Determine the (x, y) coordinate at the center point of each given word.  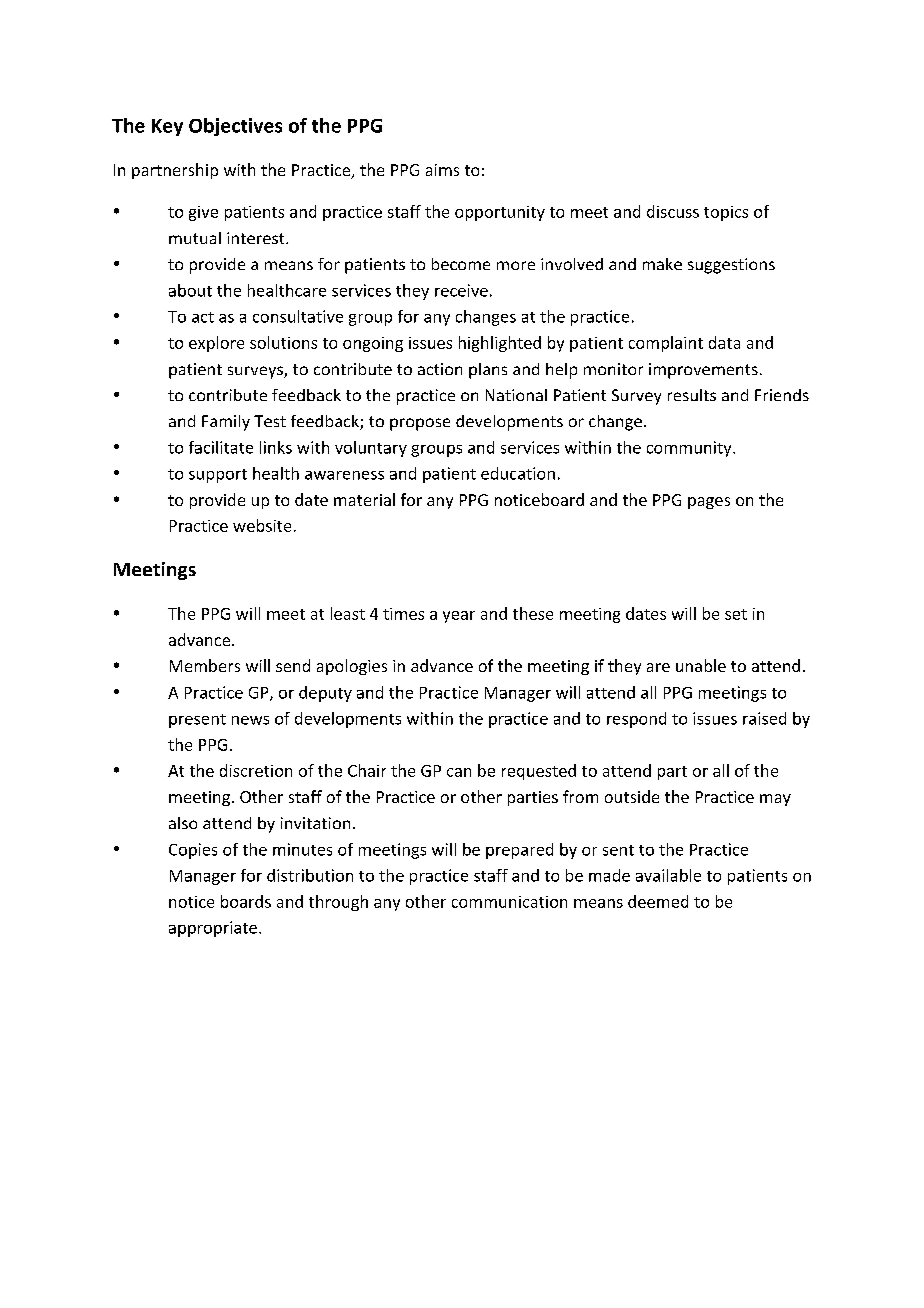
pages (709, 503)
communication (509, 902)
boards (246, 901)
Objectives (235, 127)
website (262, 525)
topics (726, 213)
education (518, 473)
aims (442, 170)
